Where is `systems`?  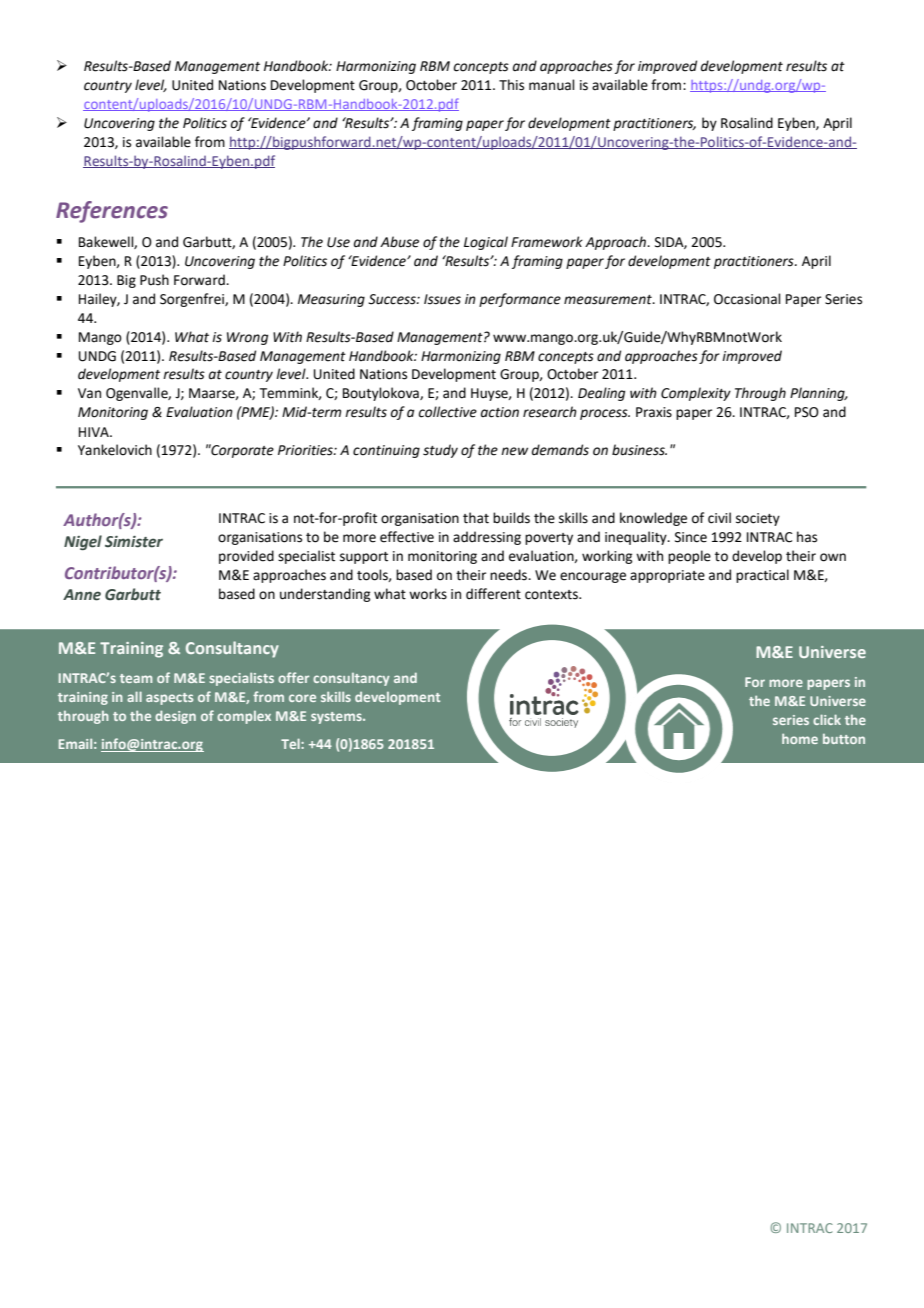
systems is located at coordinates (337, 718).
